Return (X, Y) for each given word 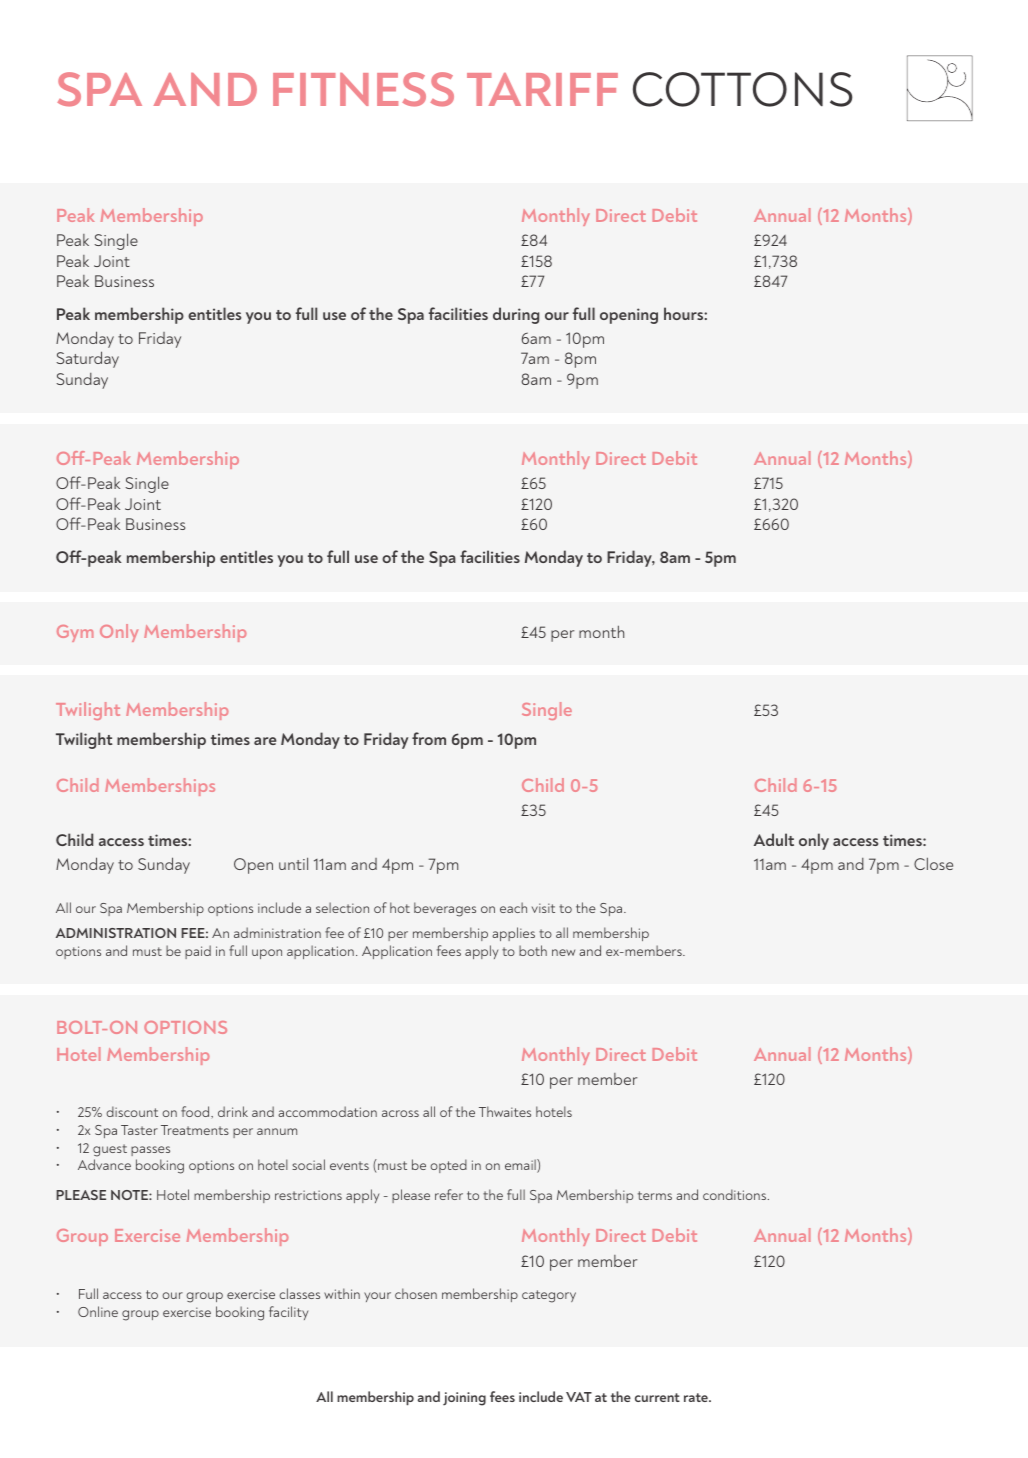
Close (933, 863)
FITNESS (363, 89)
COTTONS (743, 89)
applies (513, 934)
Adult (774, 839)
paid (198, 952)
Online (98, 1311)
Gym (75, 633)
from (429, 738)
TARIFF (542, 89)
